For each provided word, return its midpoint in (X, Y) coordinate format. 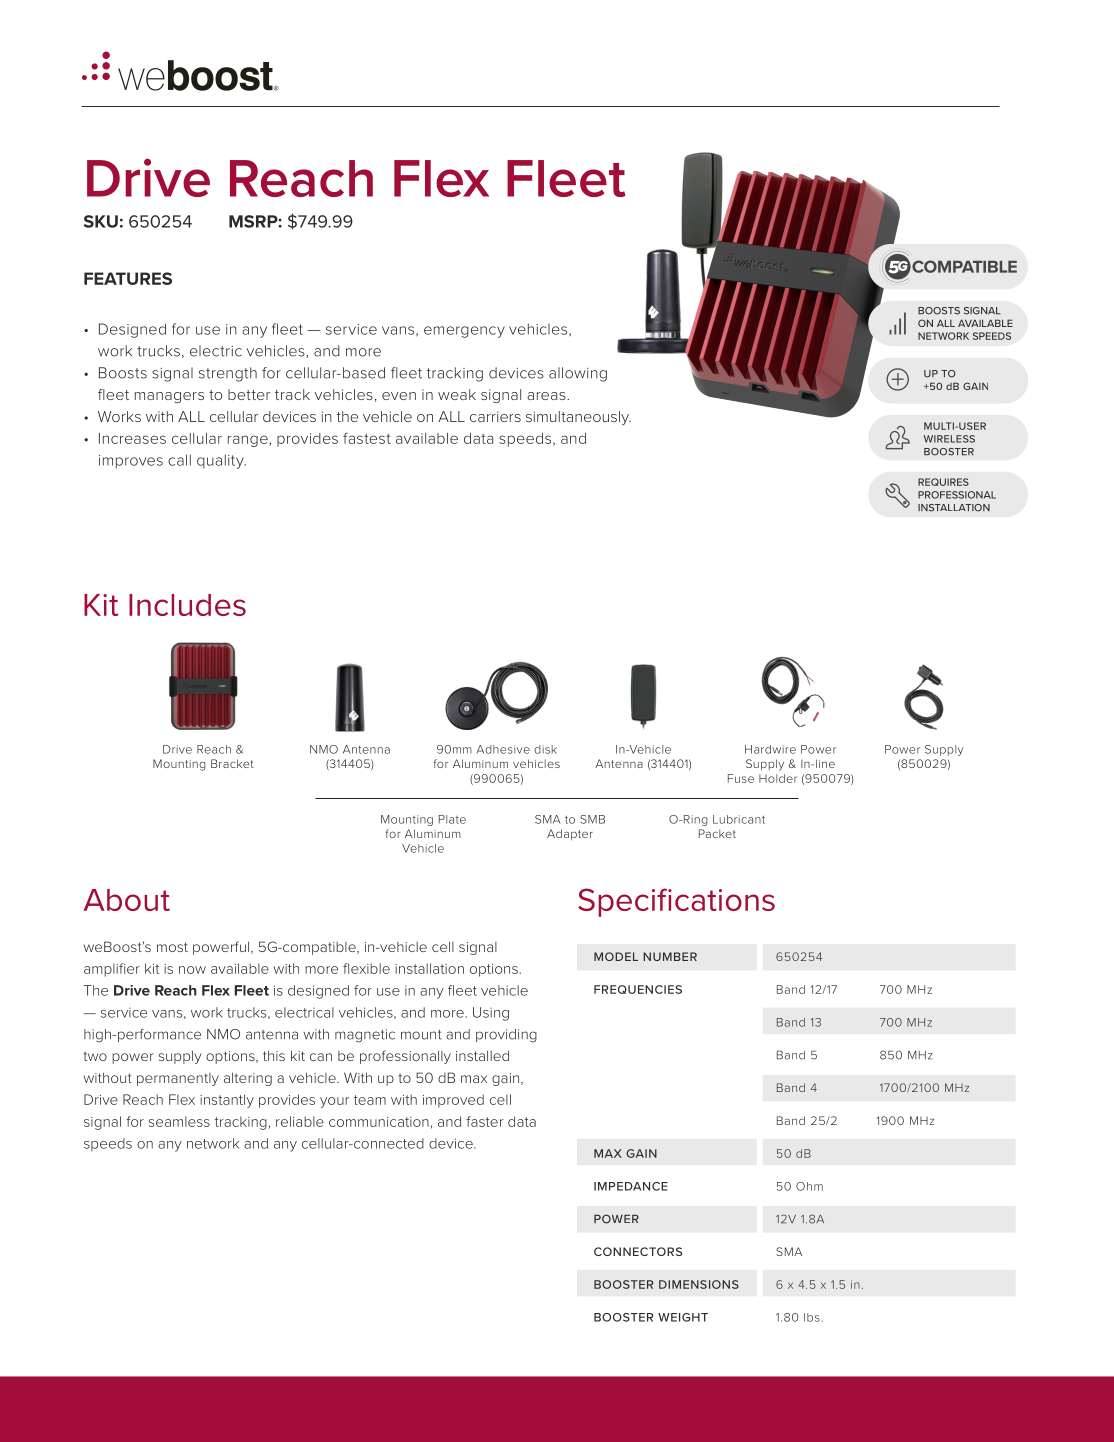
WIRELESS (949, 439)
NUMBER (670, 956)
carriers (495, 416)
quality (221, 461)
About (127, 900)
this (274, 1055)
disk (545, 749)
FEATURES (128, 278)
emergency (464, 332)
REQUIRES (943, 482)
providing (506, 1035)
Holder (778, 778)
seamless (179, 1121)
